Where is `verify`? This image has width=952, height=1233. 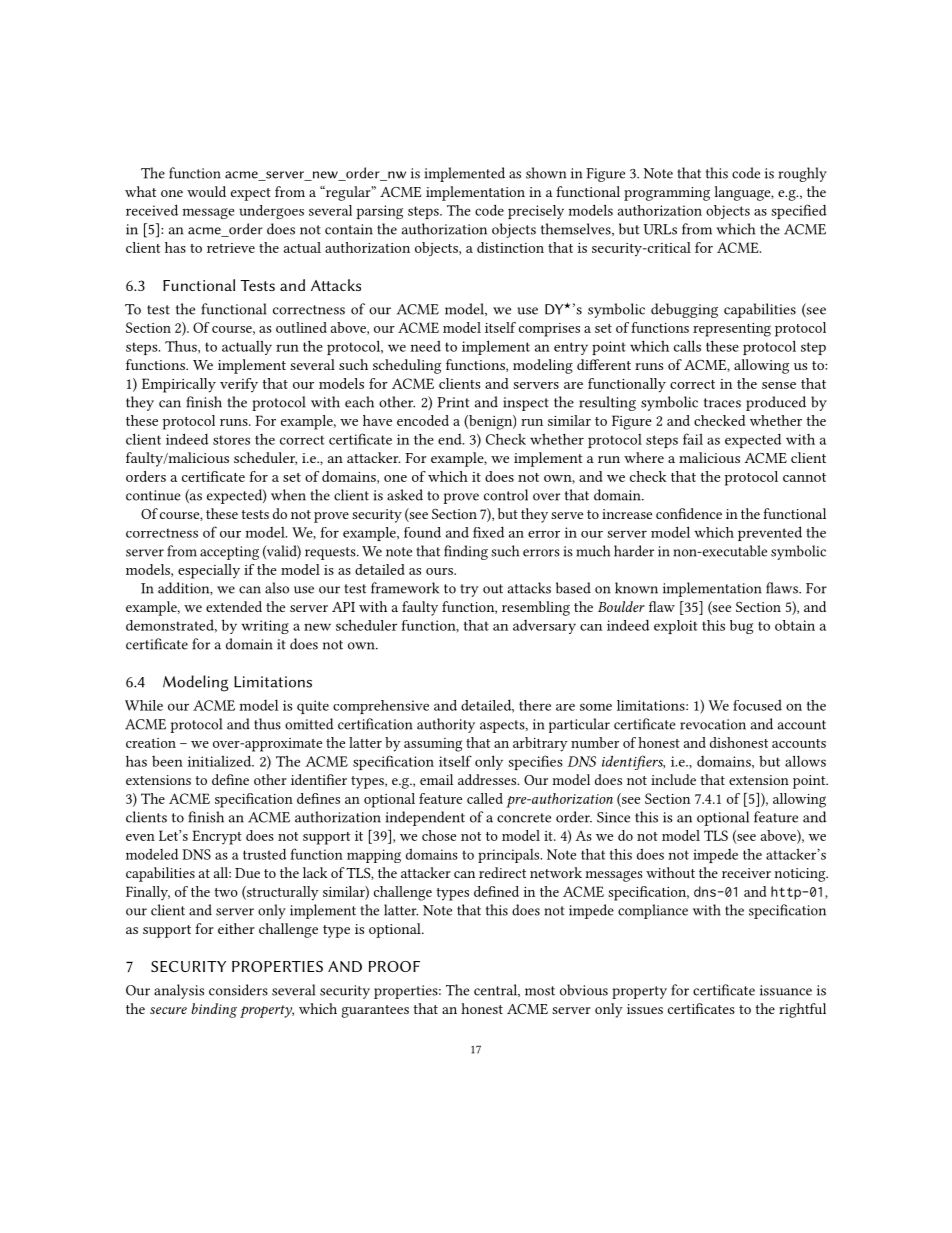
verify is located at coordinates (239, 385).
